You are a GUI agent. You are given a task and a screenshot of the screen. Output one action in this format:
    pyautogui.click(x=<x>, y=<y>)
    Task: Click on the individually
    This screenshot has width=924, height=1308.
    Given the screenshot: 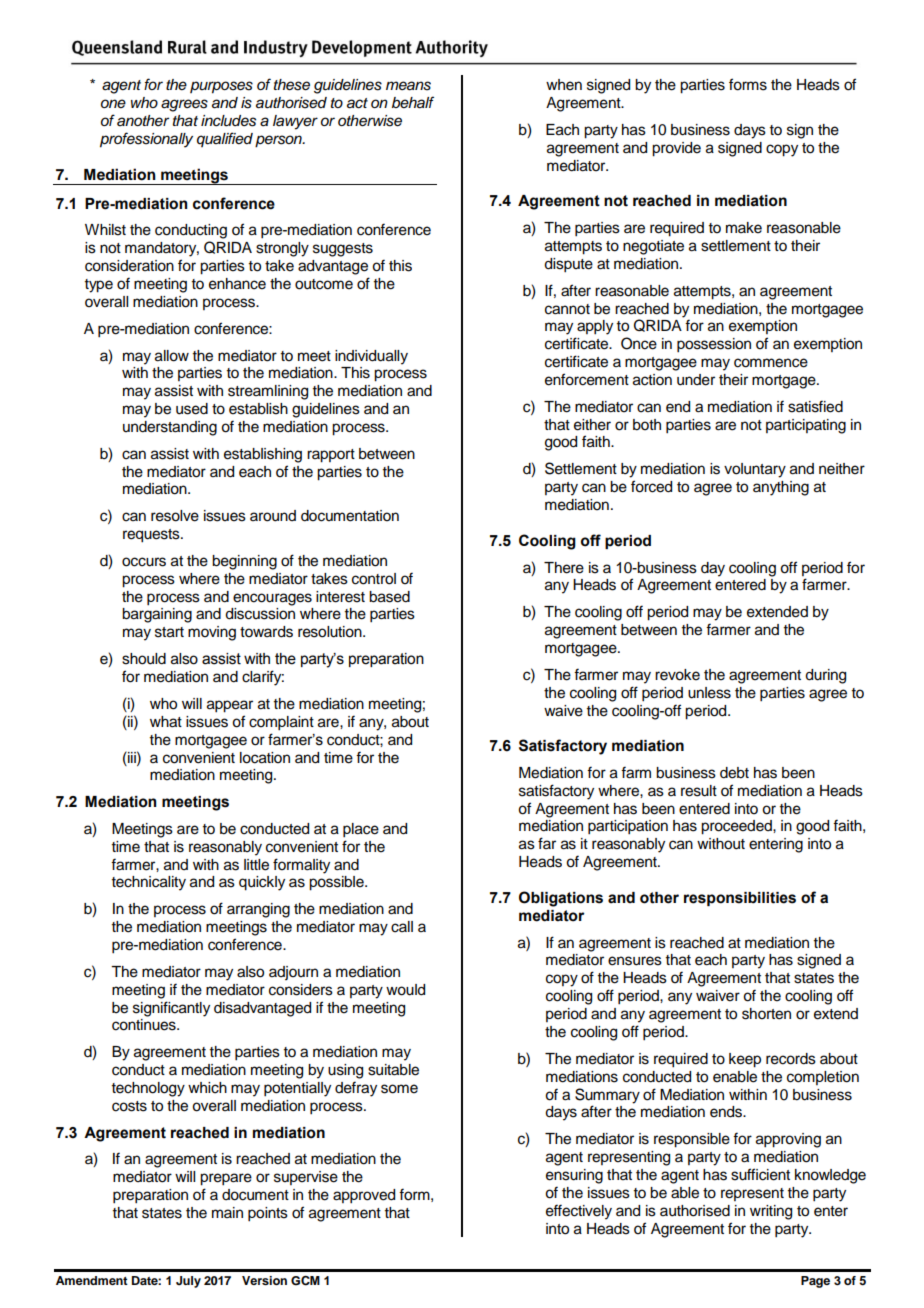 What is the action you would take?
    pyautogui.click(x=371, y=357)
